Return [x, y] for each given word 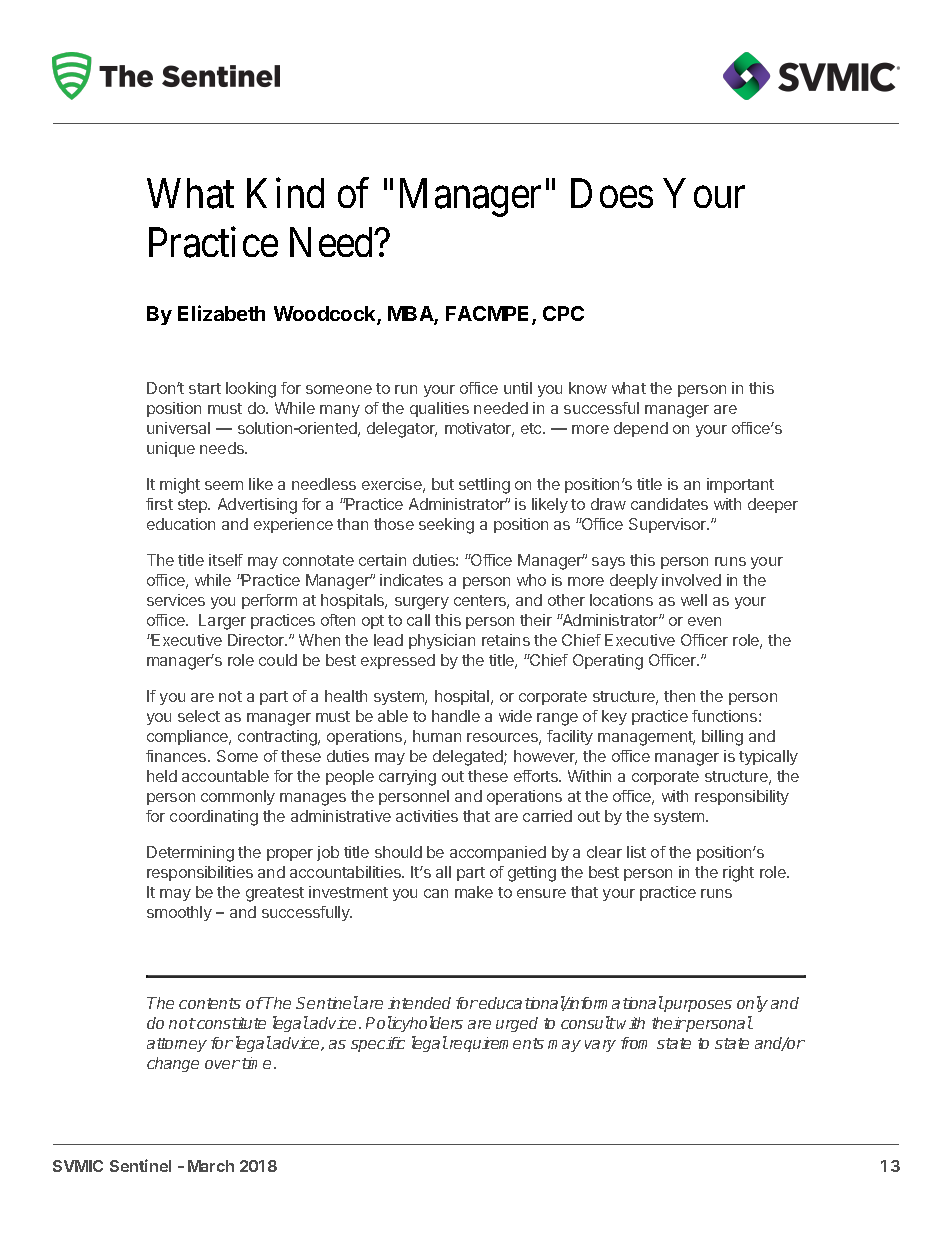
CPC [563, 313]
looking [251, 390]
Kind [285, 193]
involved [691, 580]
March [211, 1166]
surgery [422, 603]
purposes [697, 1006]
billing [722, 738]
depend [641, 429]
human [437, 736]
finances [177, 756]
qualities [439, 409]
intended [419, 1003]
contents [210, 1003]
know [588, 388]
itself [226, 560]
